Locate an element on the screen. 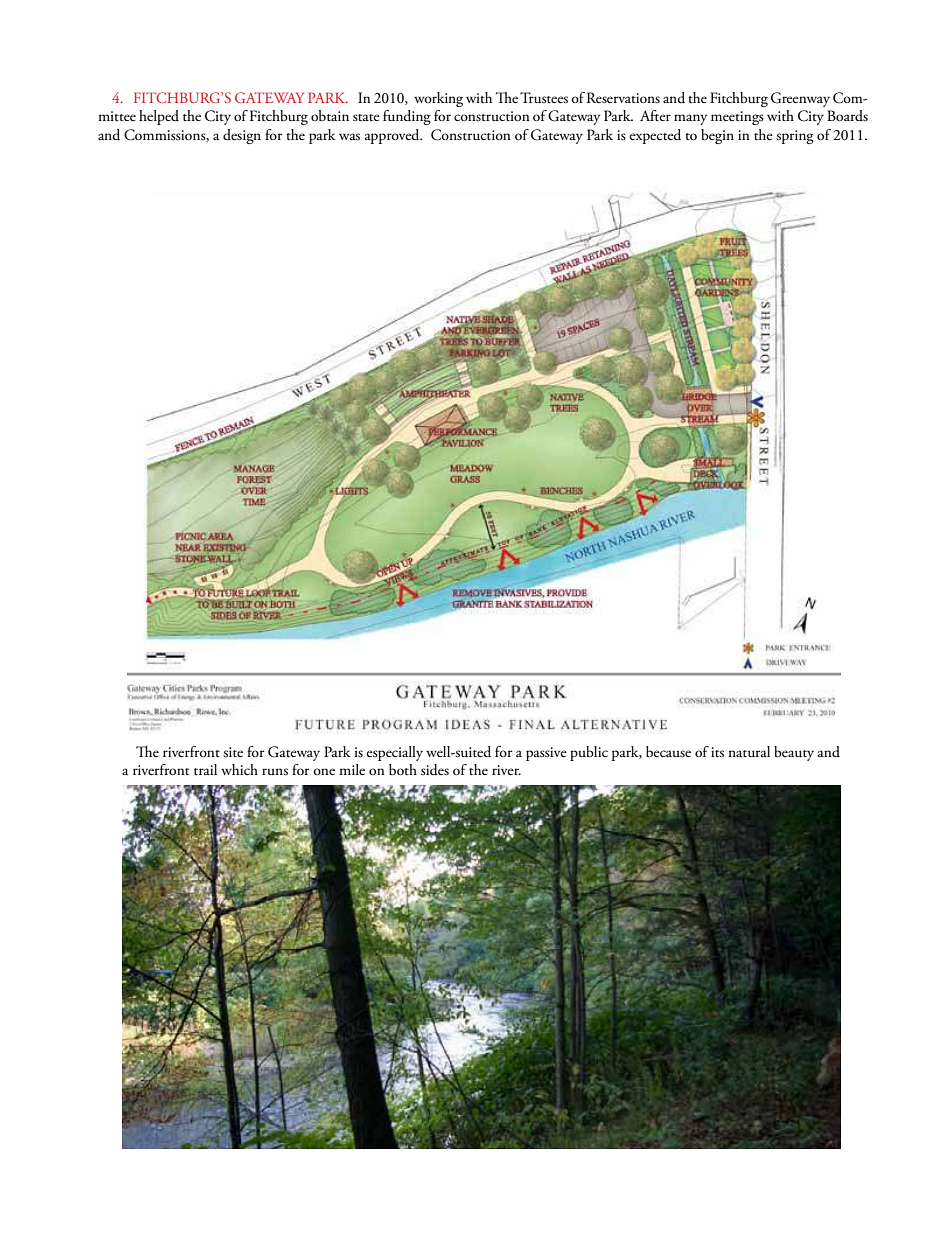  expected is located at coordinates (655, 136).
